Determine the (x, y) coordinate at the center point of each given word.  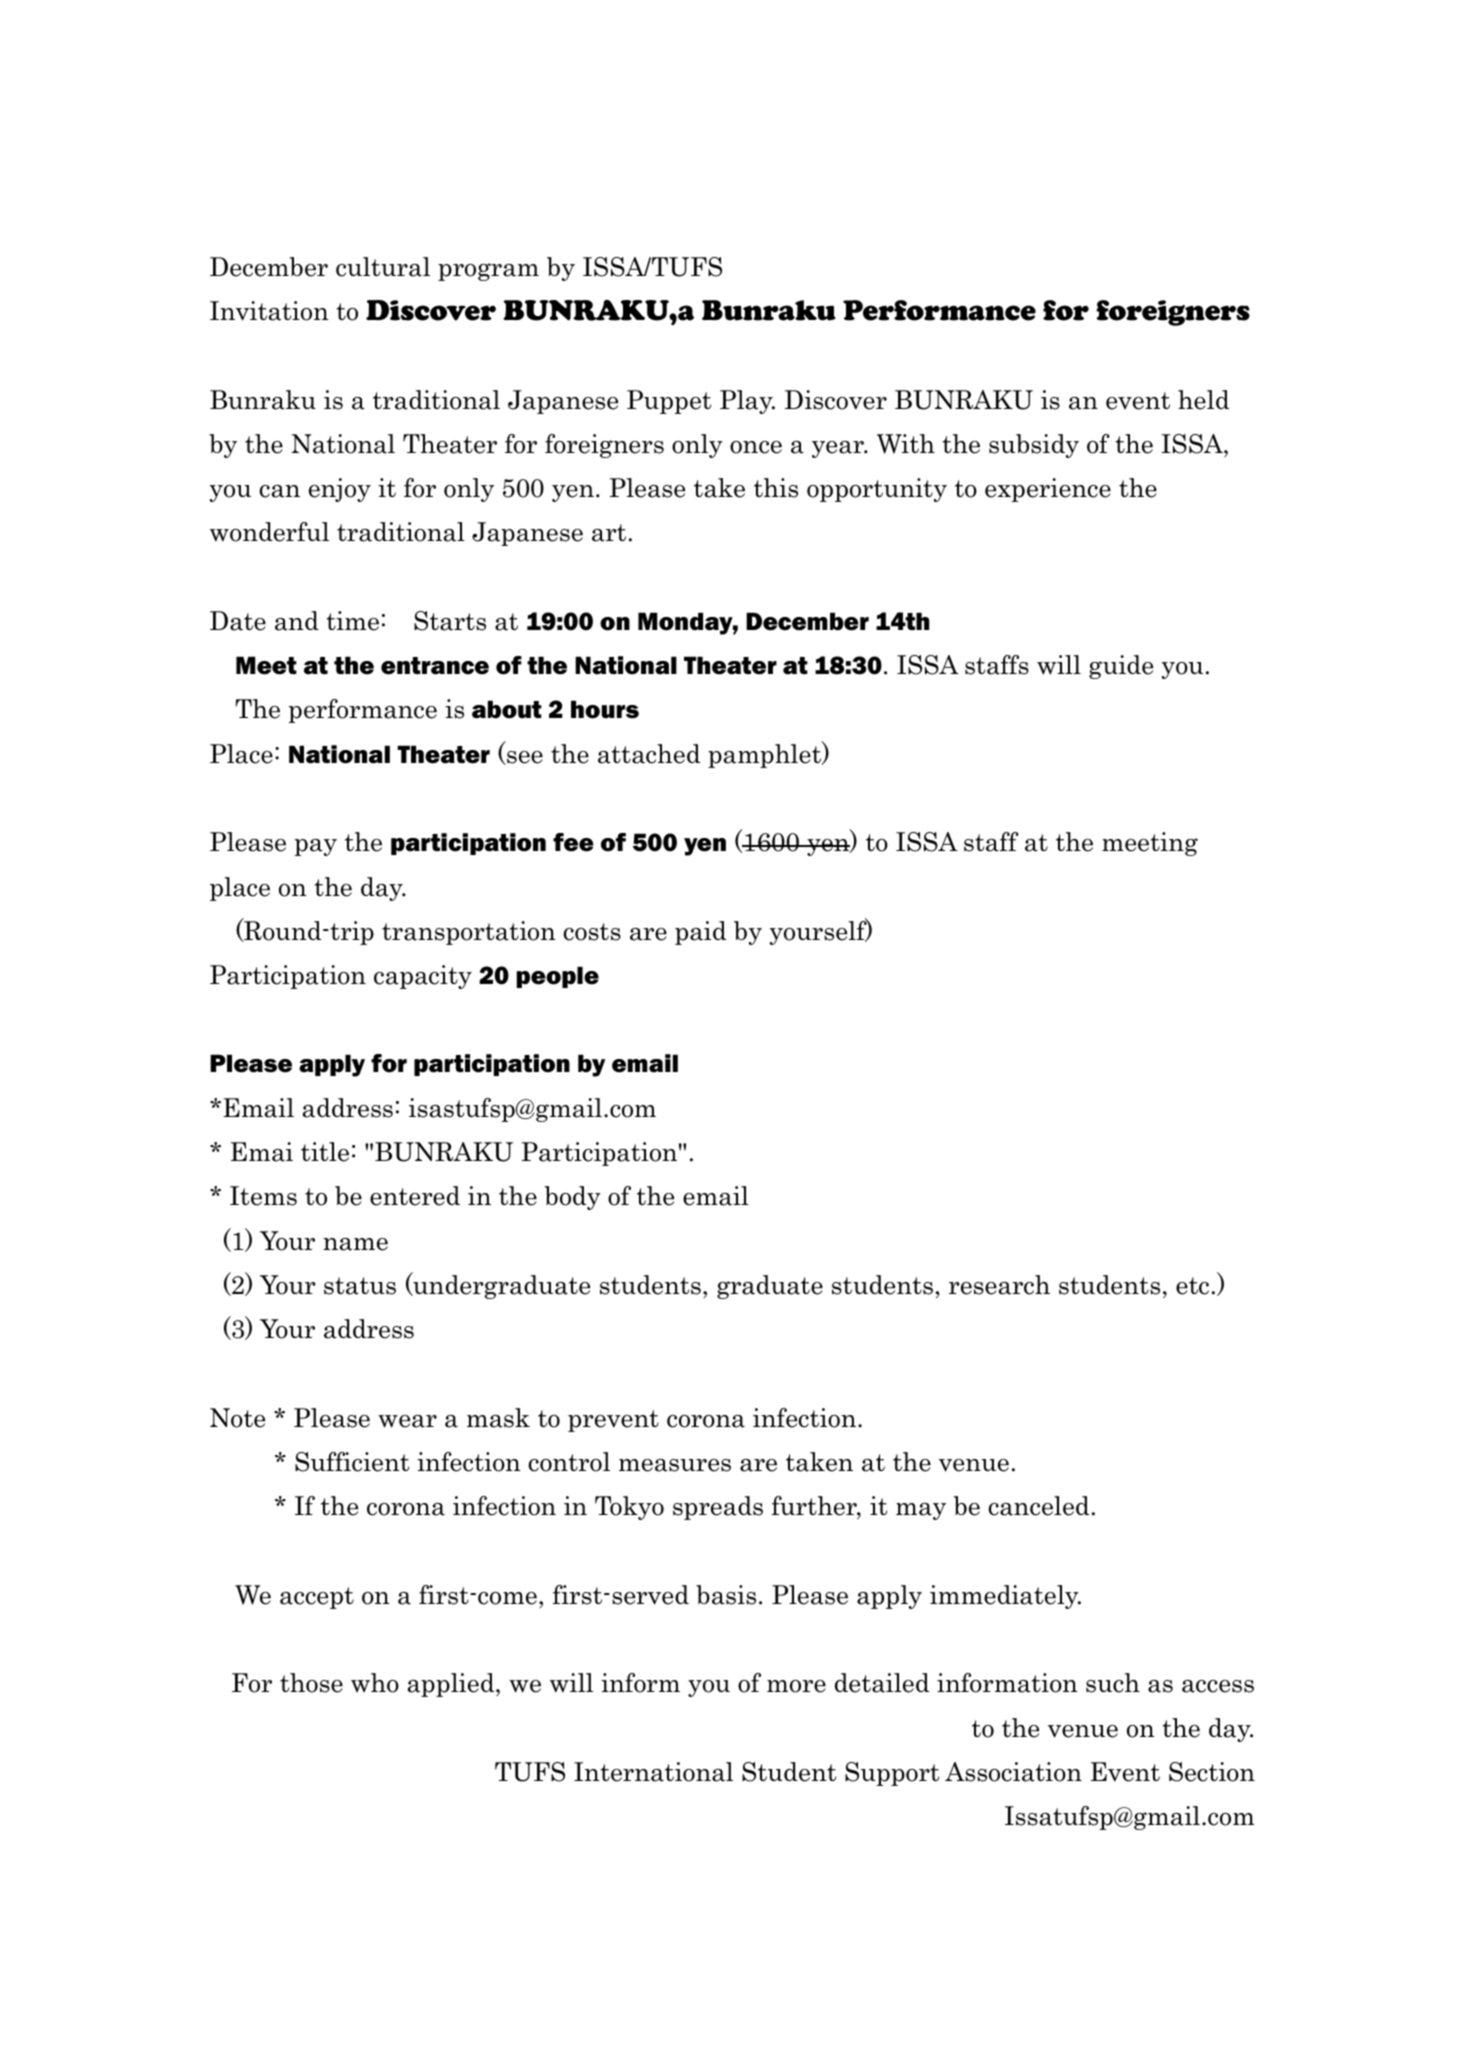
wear (407, 1421)
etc (1192, 1286)
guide (1121, 667)
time (352, 621)
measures (675, 1465)
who (375, 1683)
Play (747, 402)
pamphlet (765, 755)
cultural (383, 267)
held (1203, 400)
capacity (423, 977)
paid (700, 933)
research (999, 1285)
